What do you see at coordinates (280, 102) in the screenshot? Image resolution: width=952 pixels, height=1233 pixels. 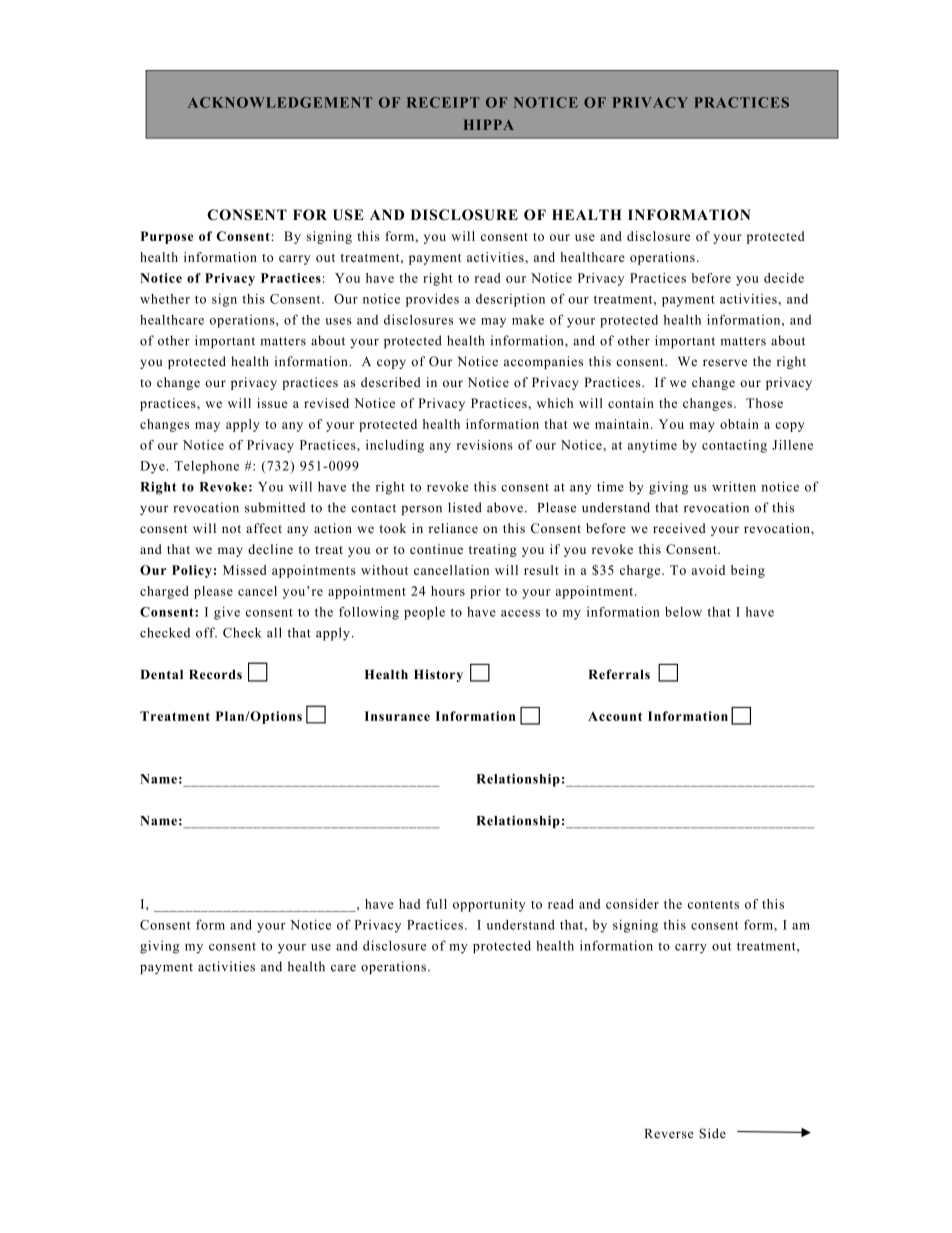 I see `ACKNOWLEDGEMENT` at bounding box center [280, 102].
